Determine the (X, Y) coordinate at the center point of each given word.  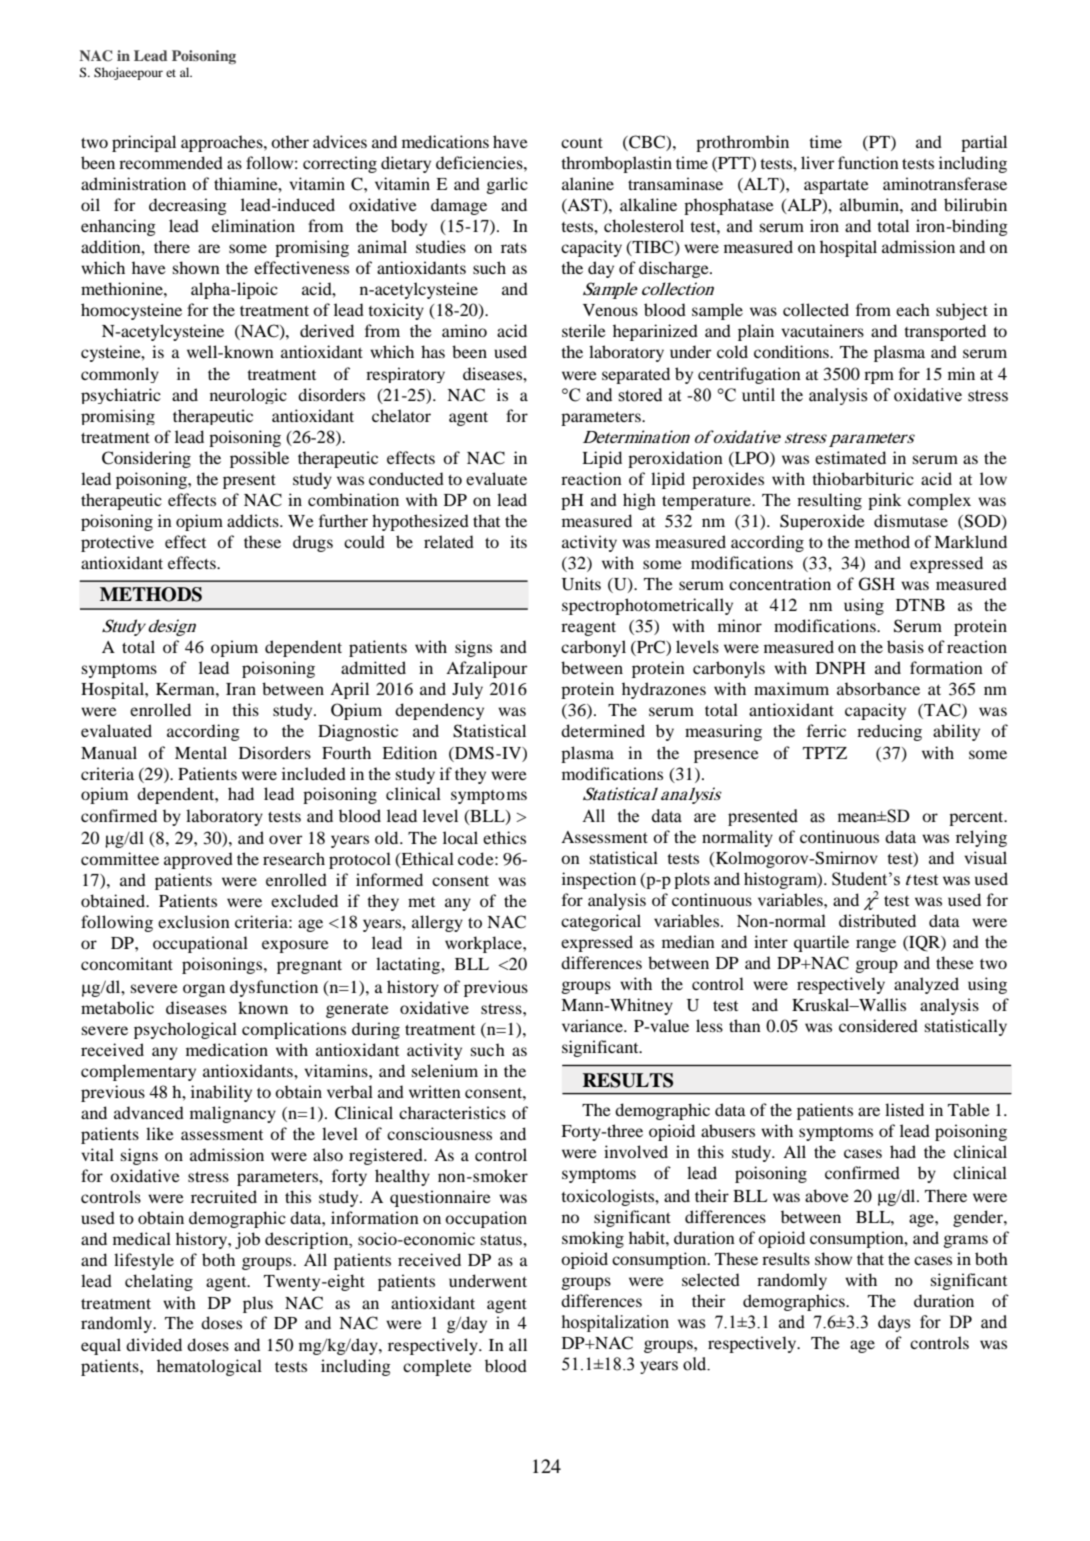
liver (817, 162)
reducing (889, 732)
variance (593, 1025)
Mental (201, 752)
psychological (185, 1030)
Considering (146, 459)
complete (437, 1367)
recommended (171, 162)
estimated (850, 457)
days (894, 1323)
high (639, 501)
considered (878, 1025)
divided (154, 1344)
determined (603, 730)
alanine (588, 183)
